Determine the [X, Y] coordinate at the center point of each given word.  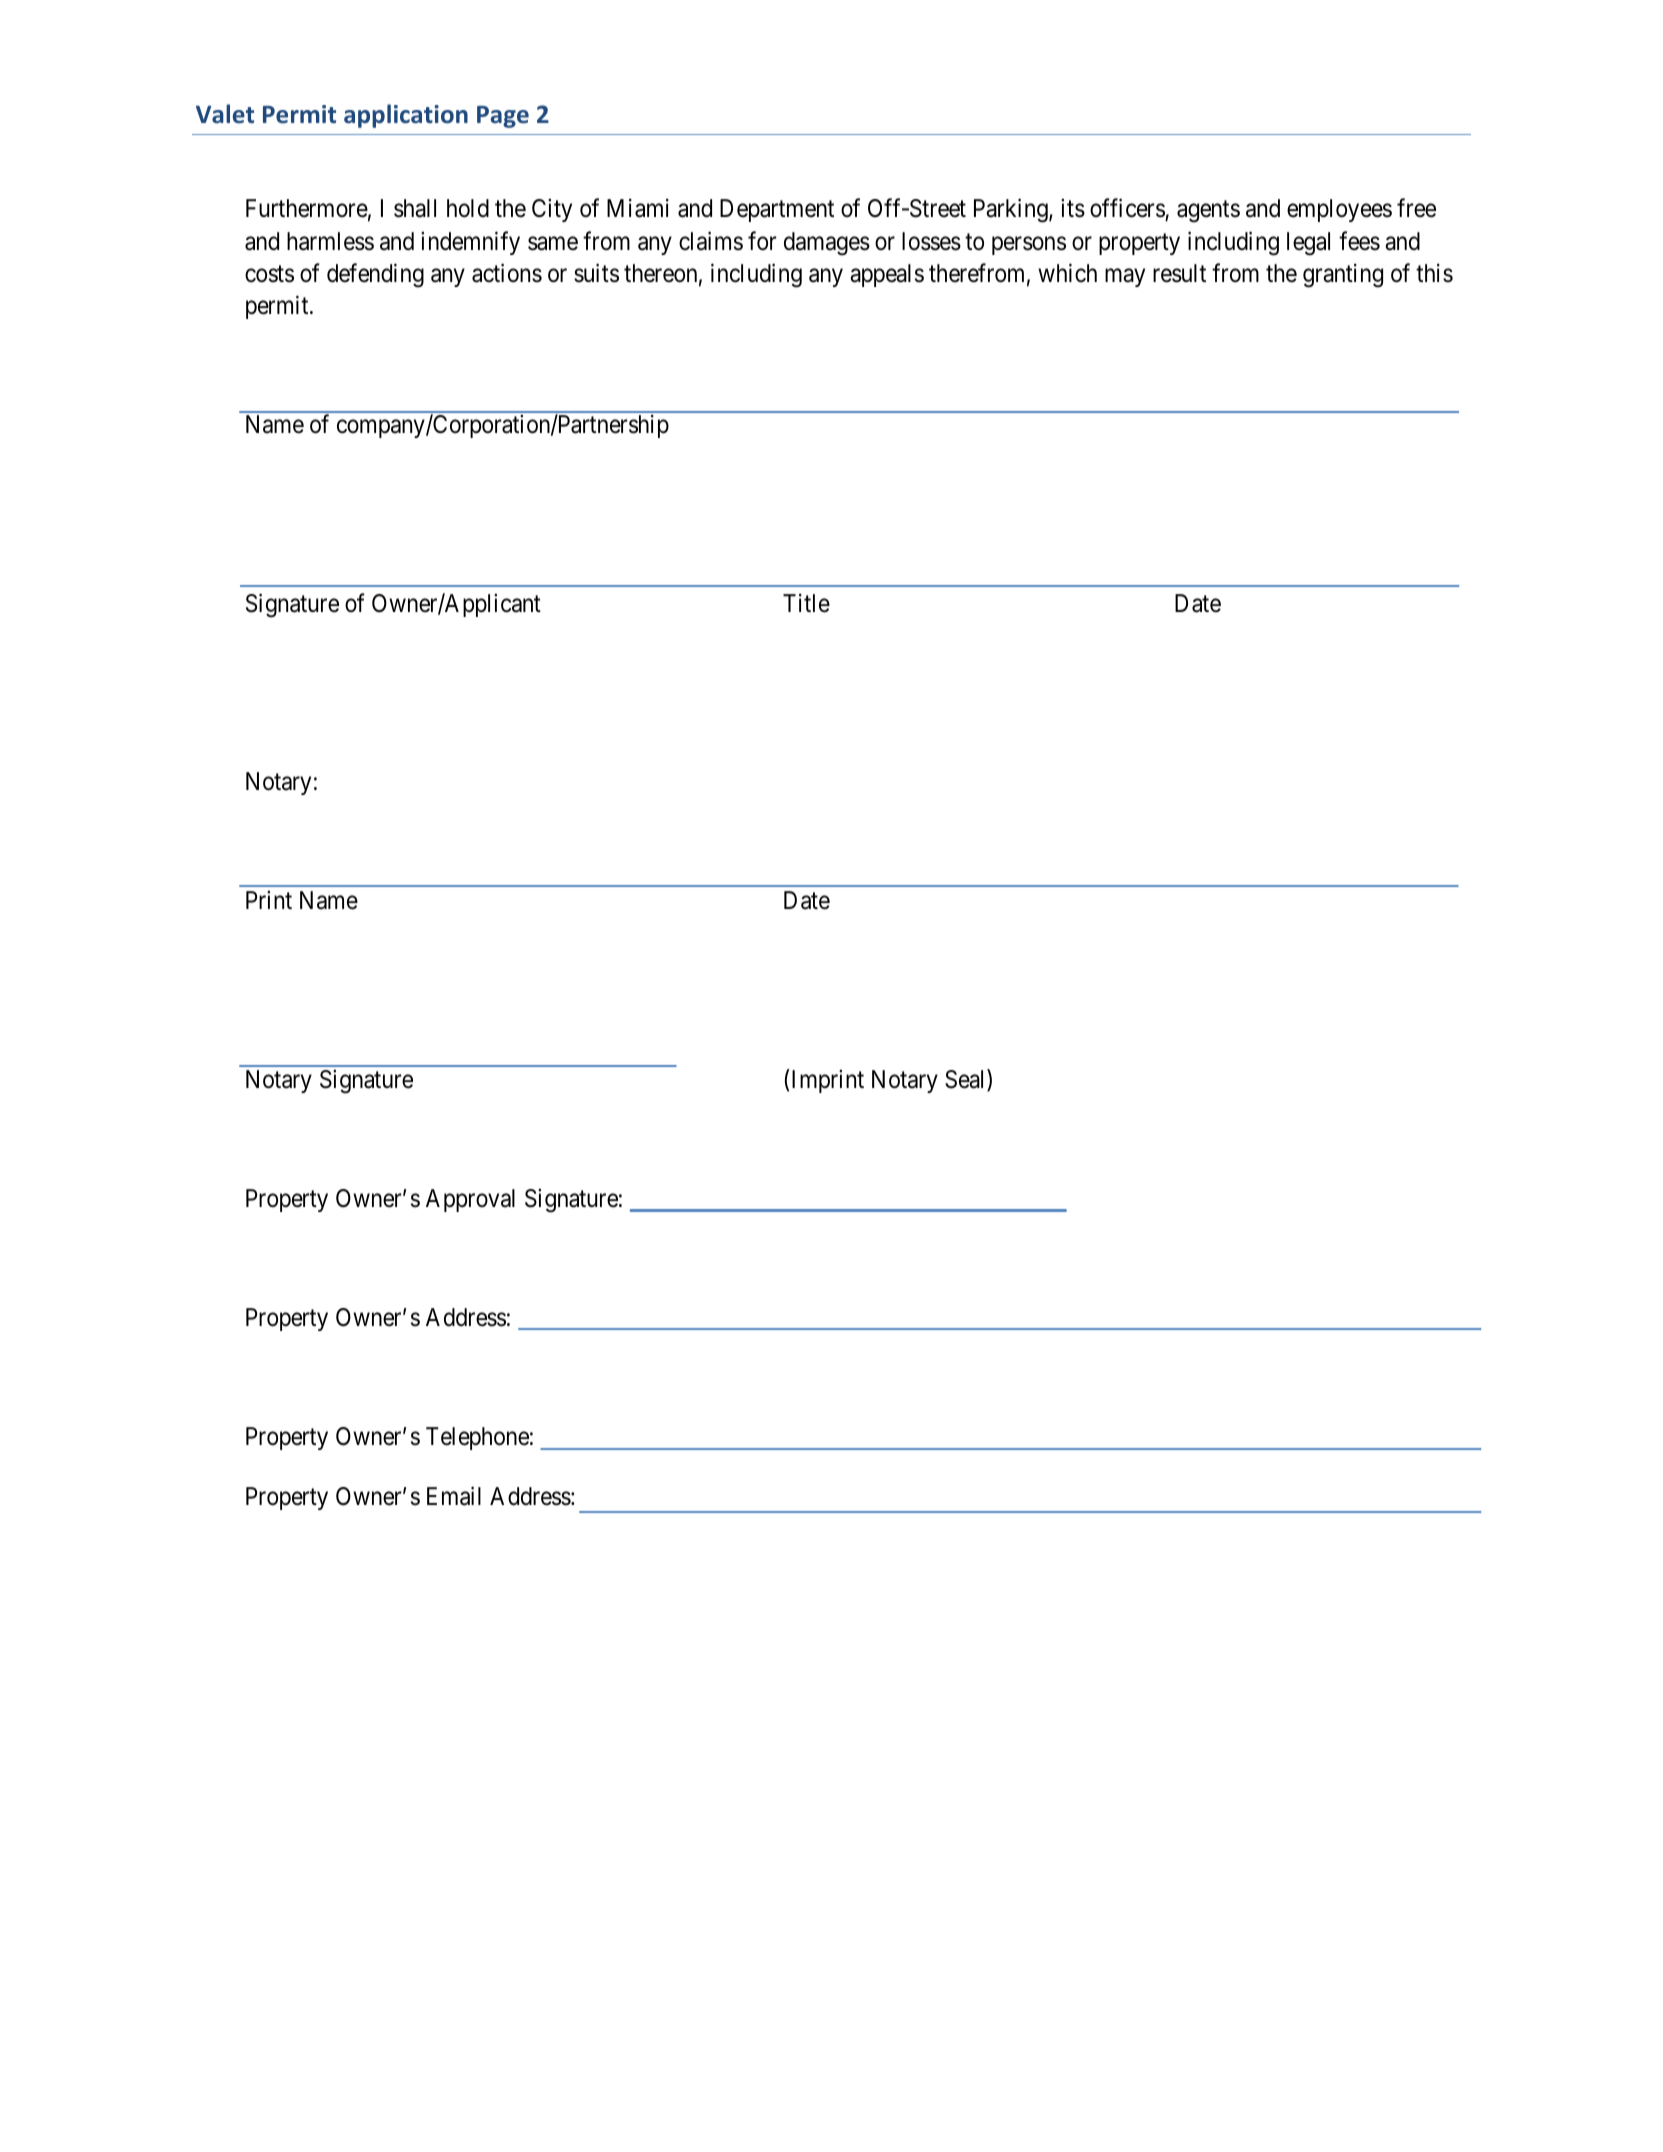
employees [1339, 210]
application [406, 116]
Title [806, 603]
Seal [966, 1080]
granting [1343, 275]
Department [777, 210]
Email [454, 1496]
